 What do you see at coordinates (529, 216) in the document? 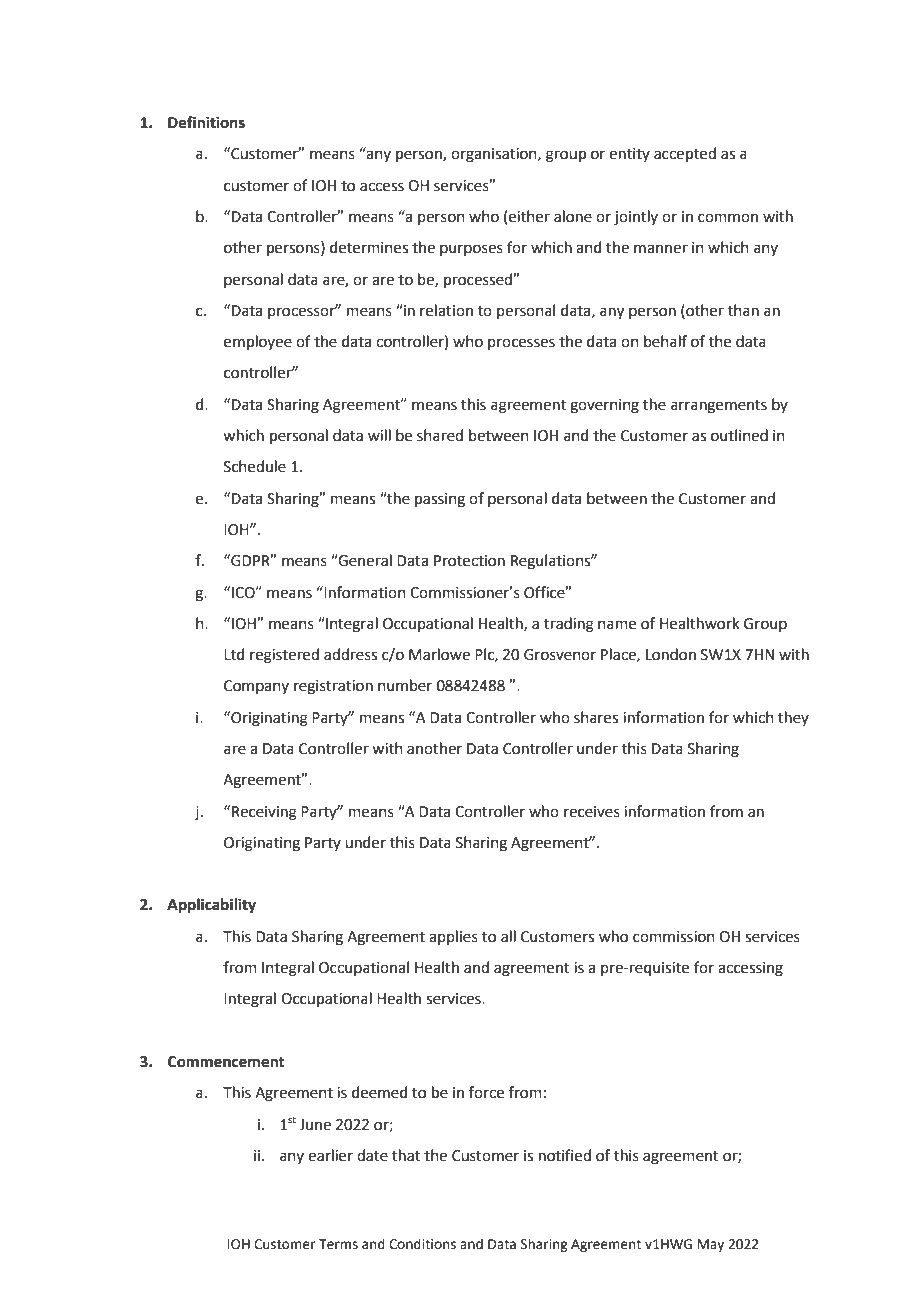
I see `either` at bounding box center [529, 216].
